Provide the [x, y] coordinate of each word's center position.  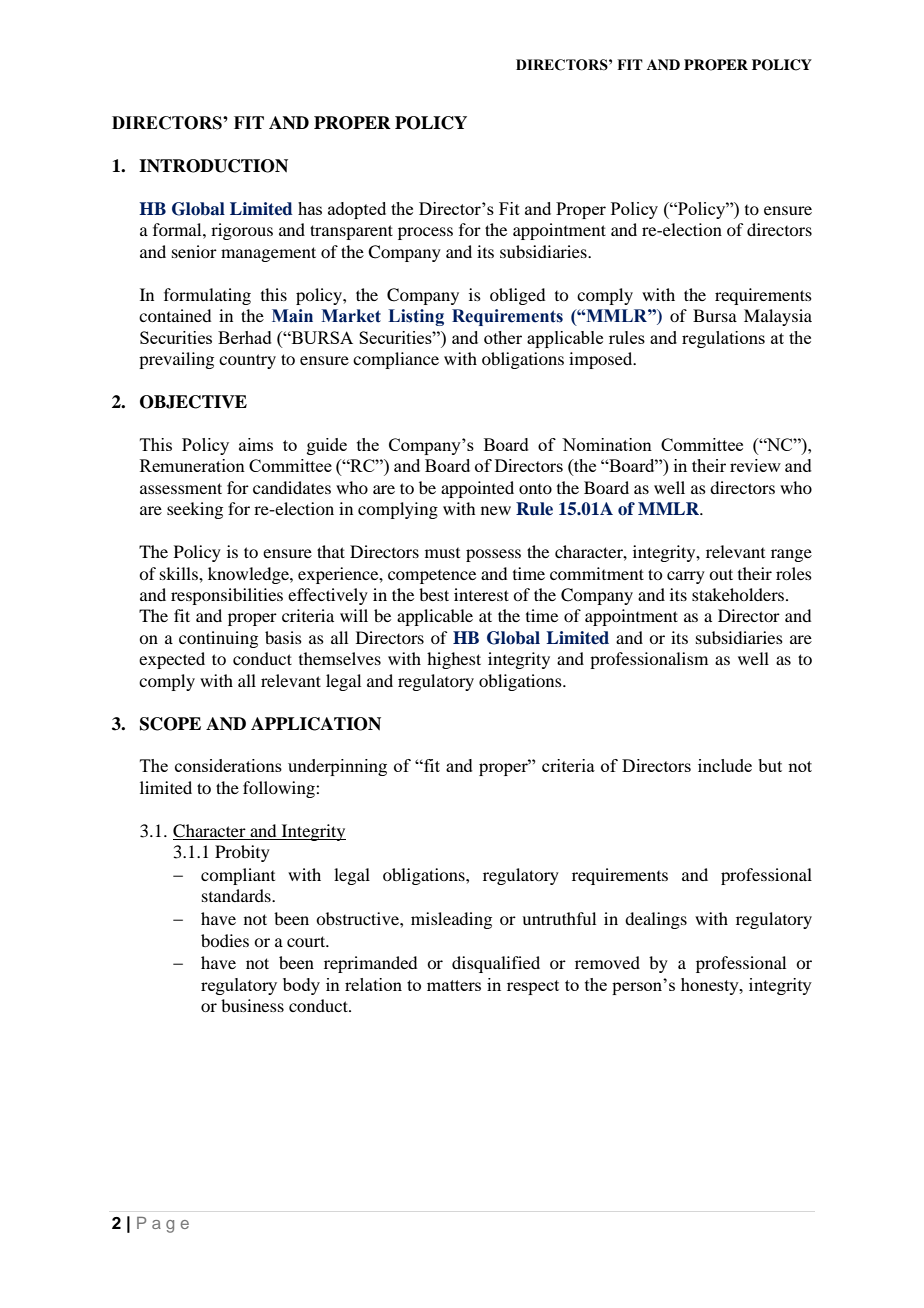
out [721, 574]
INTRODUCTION [213, 166]
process [425, 233]
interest [481, 594]
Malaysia [778, 317]
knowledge [249, 575]
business [252, 1005]
